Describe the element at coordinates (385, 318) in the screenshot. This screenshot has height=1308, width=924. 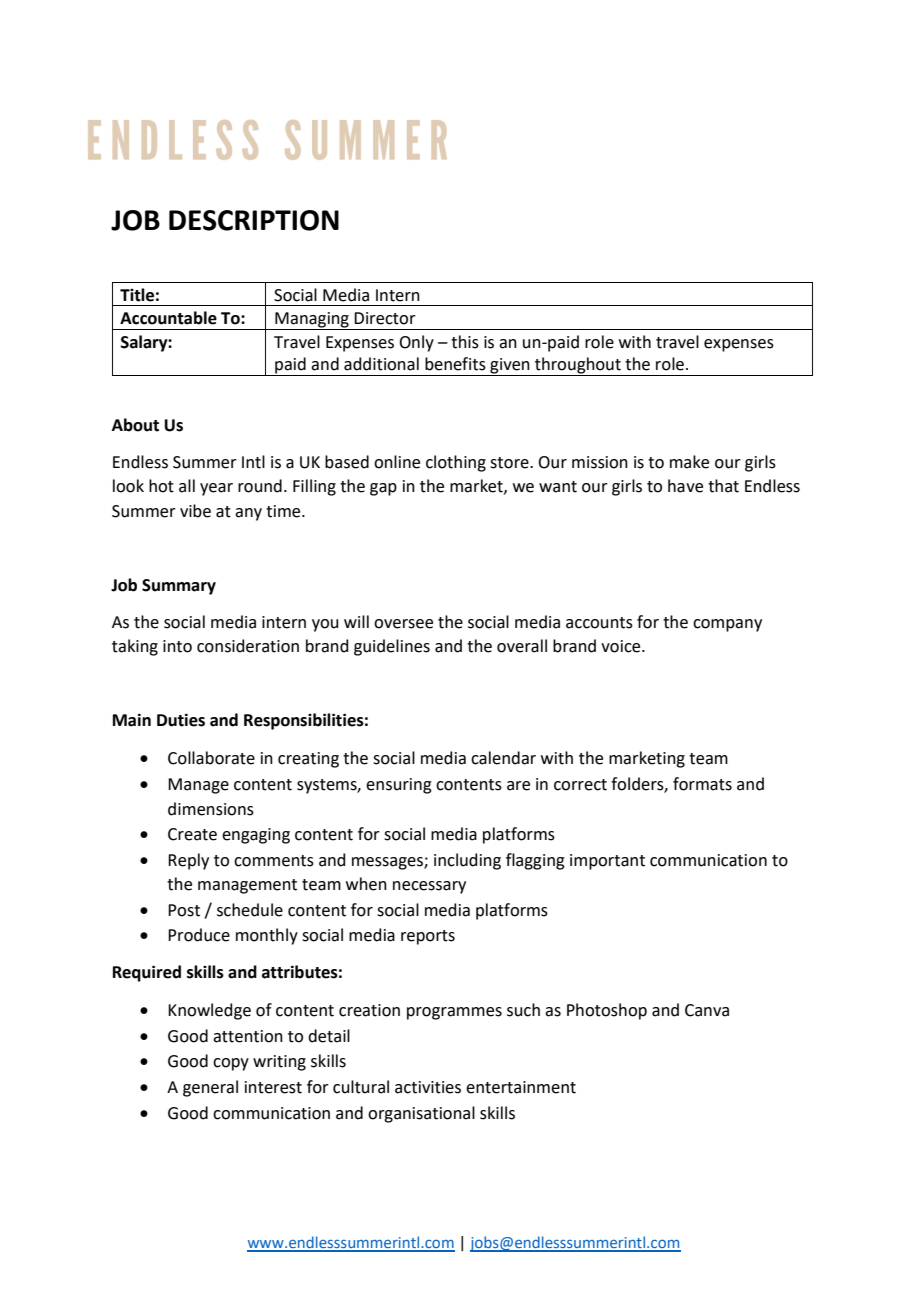
I see `Director` at that location.
